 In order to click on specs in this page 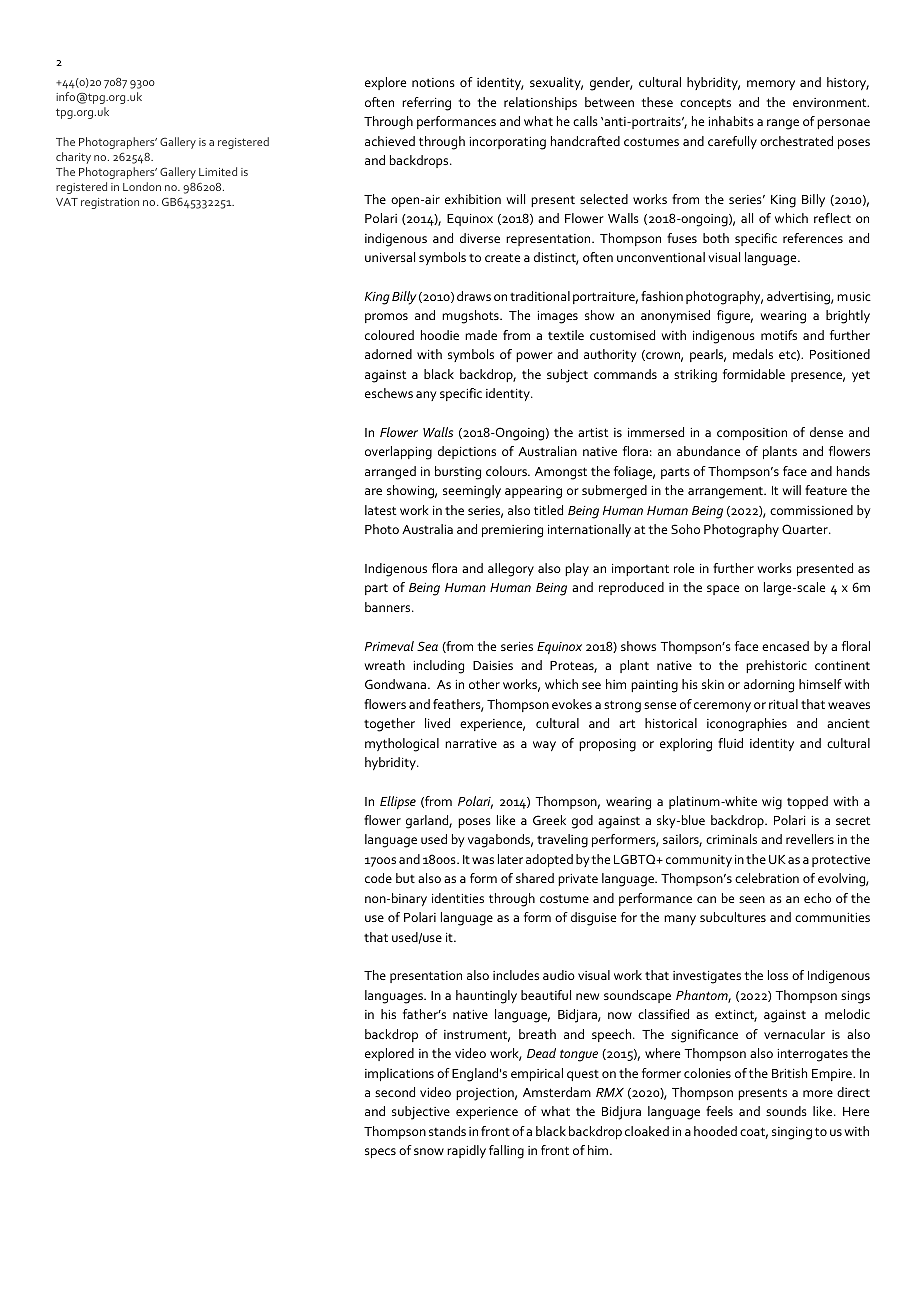, I will do `click(380, 1153)`.
